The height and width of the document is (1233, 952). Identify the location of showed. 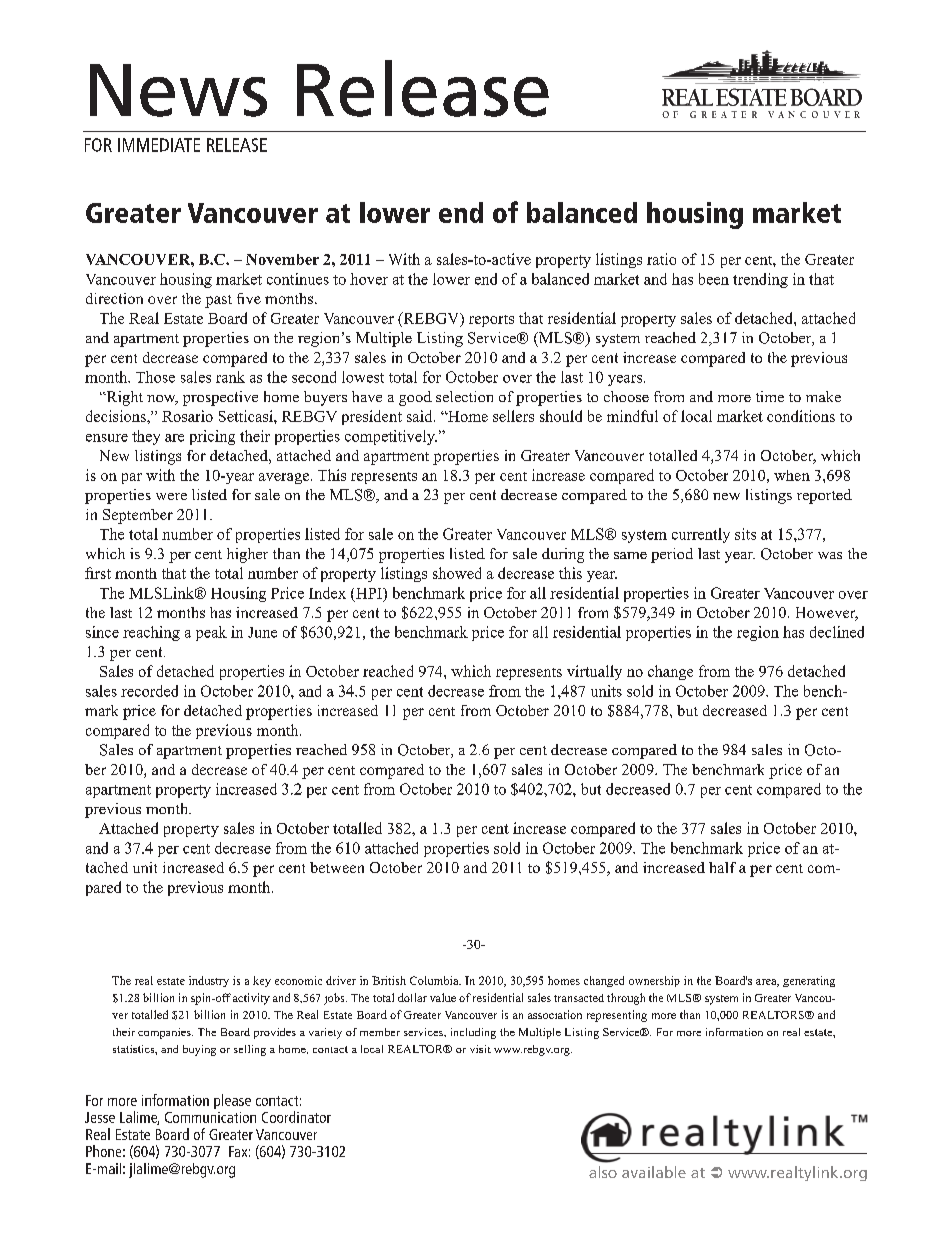
(457, 573).
